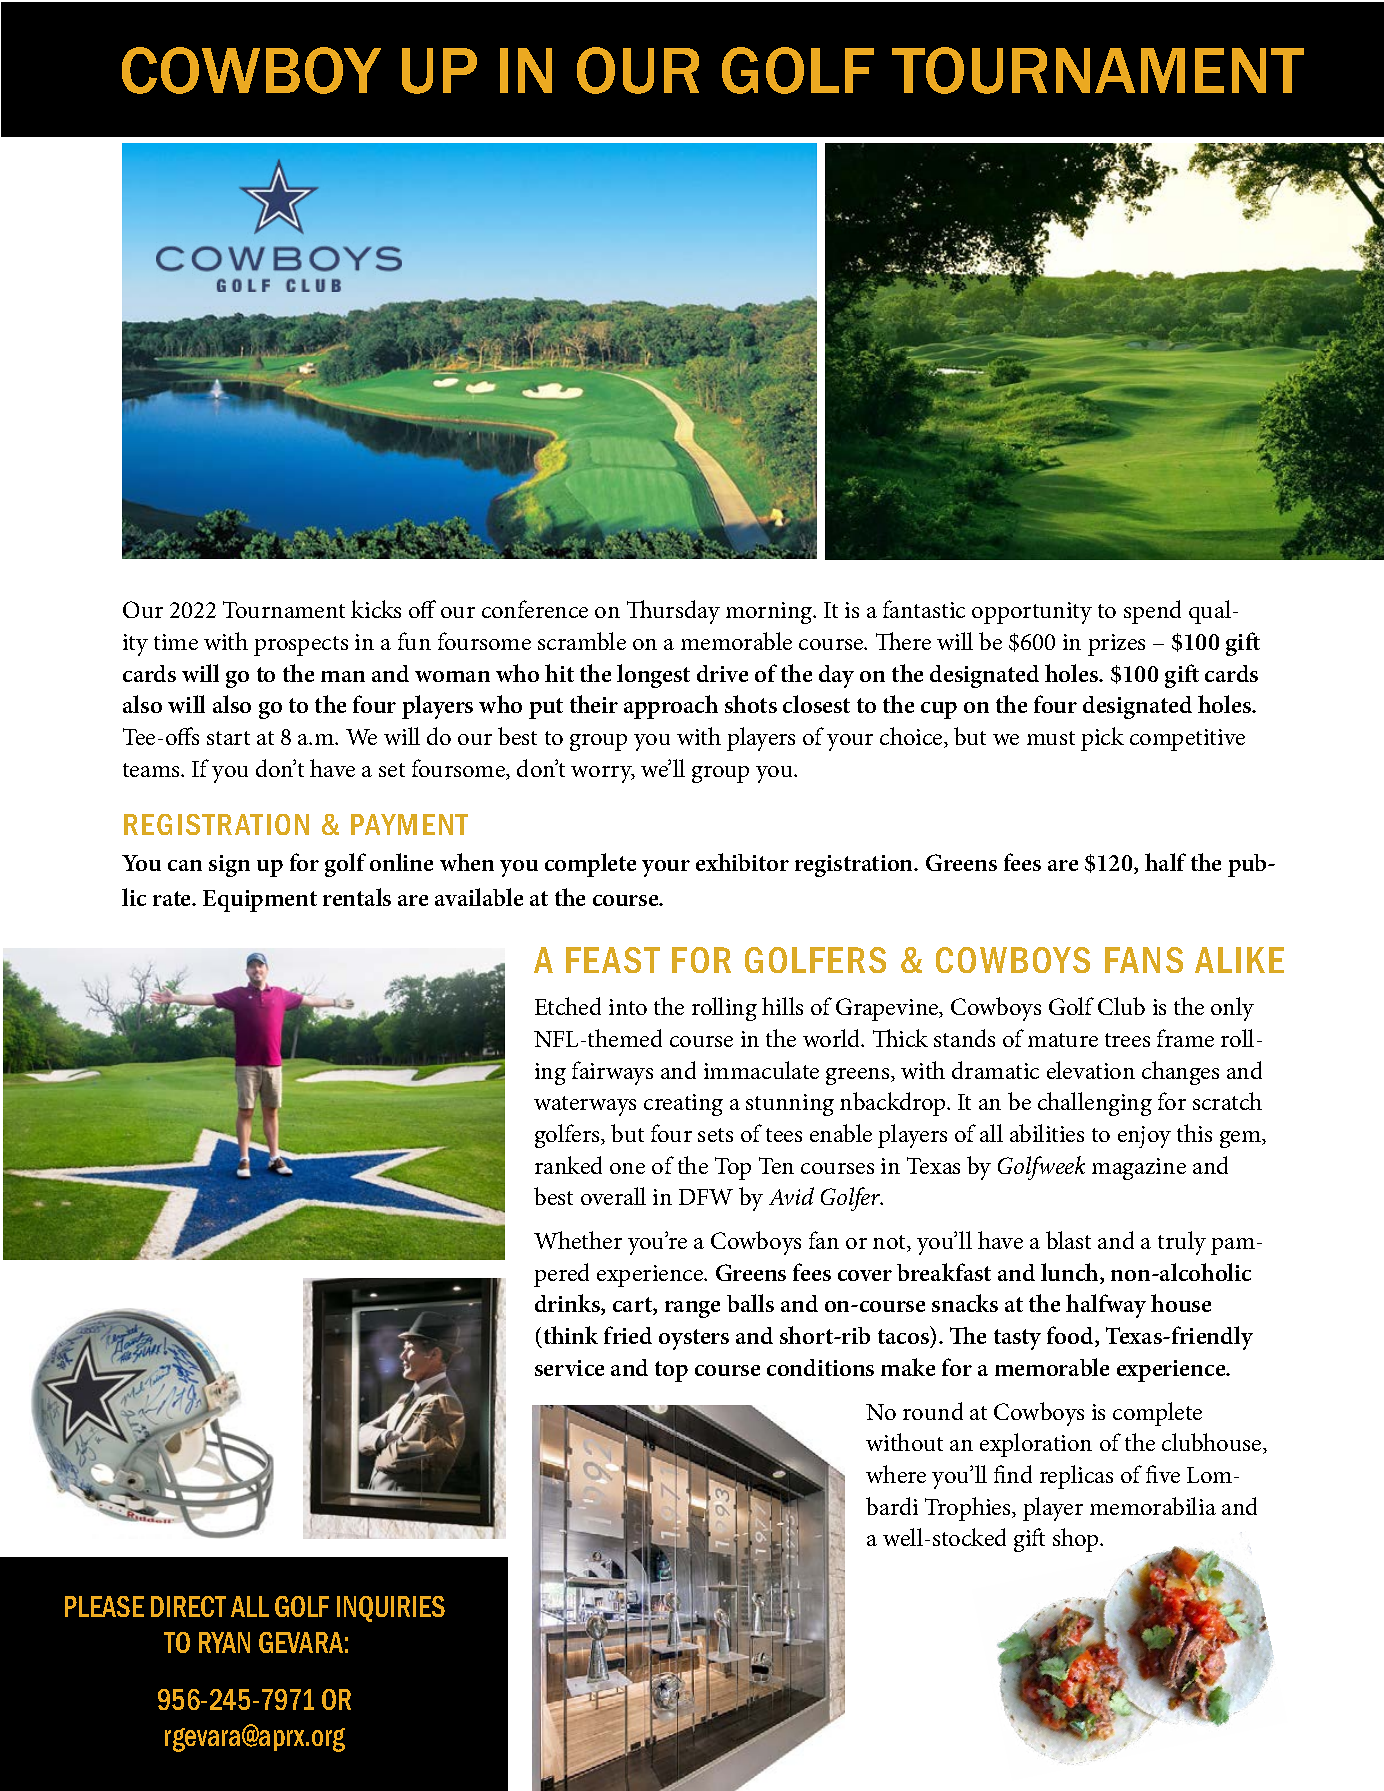 This screenshot has height=1791, width=1384. I want to click on DIRECT, so click(188, 1606).
